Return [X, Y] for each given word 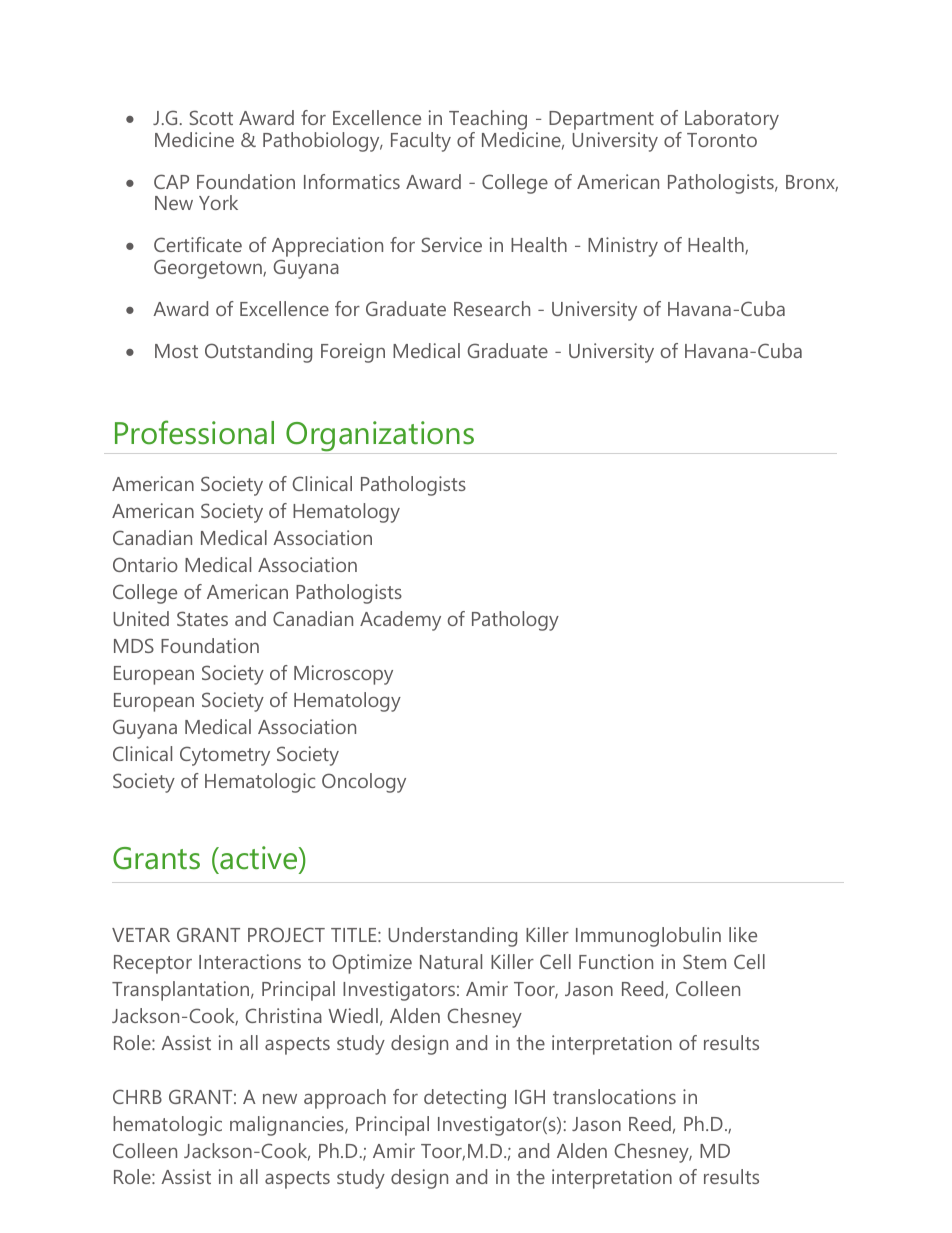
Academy [400, 621]
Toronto [722, 140]
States [202, 618]
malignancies [288, 1126]
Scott [211, 117]
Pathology [515, 621]
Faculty [421, 142]
